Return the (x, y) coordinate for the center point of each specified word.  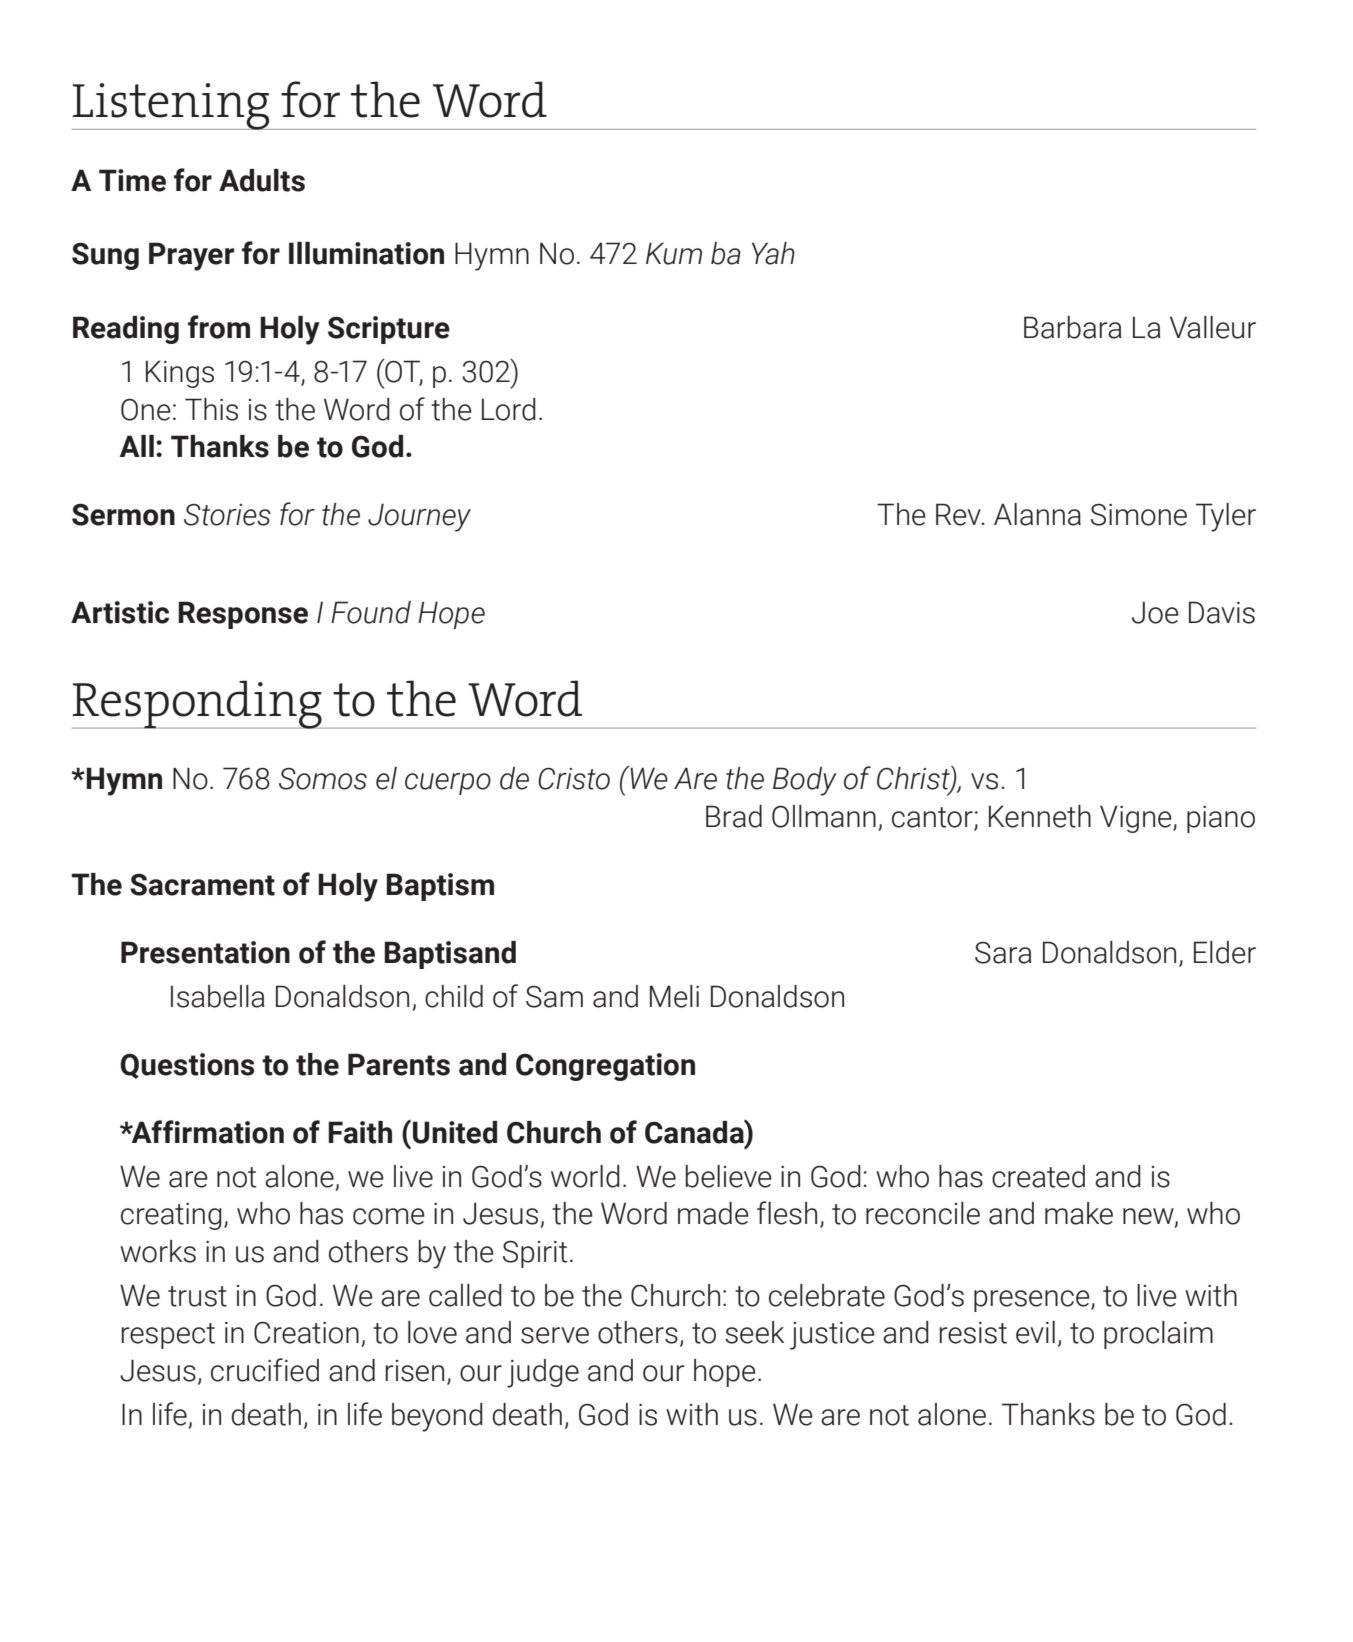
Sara (1003, 952)
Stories (227, 515)
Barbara (1073, 327)
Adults (262, 180)
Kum (674, 253)
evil (1035, 1332)
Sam (554, 996)
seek (754, 1332)
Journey (419, 517)
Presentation (205, 952)
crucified (265, 1370)
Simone (1139, 514)
